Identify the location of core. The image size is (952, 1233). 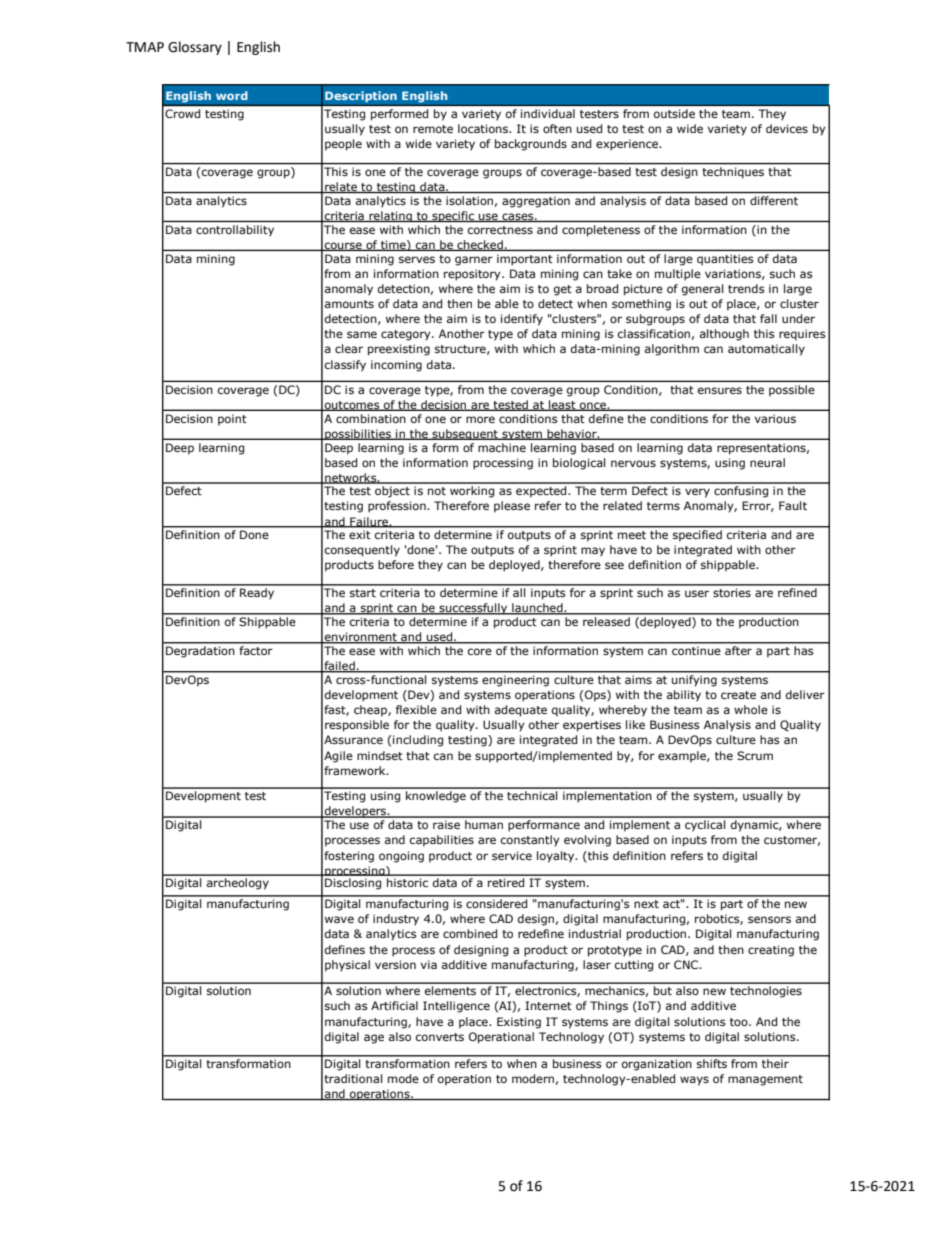
(480, 651).
